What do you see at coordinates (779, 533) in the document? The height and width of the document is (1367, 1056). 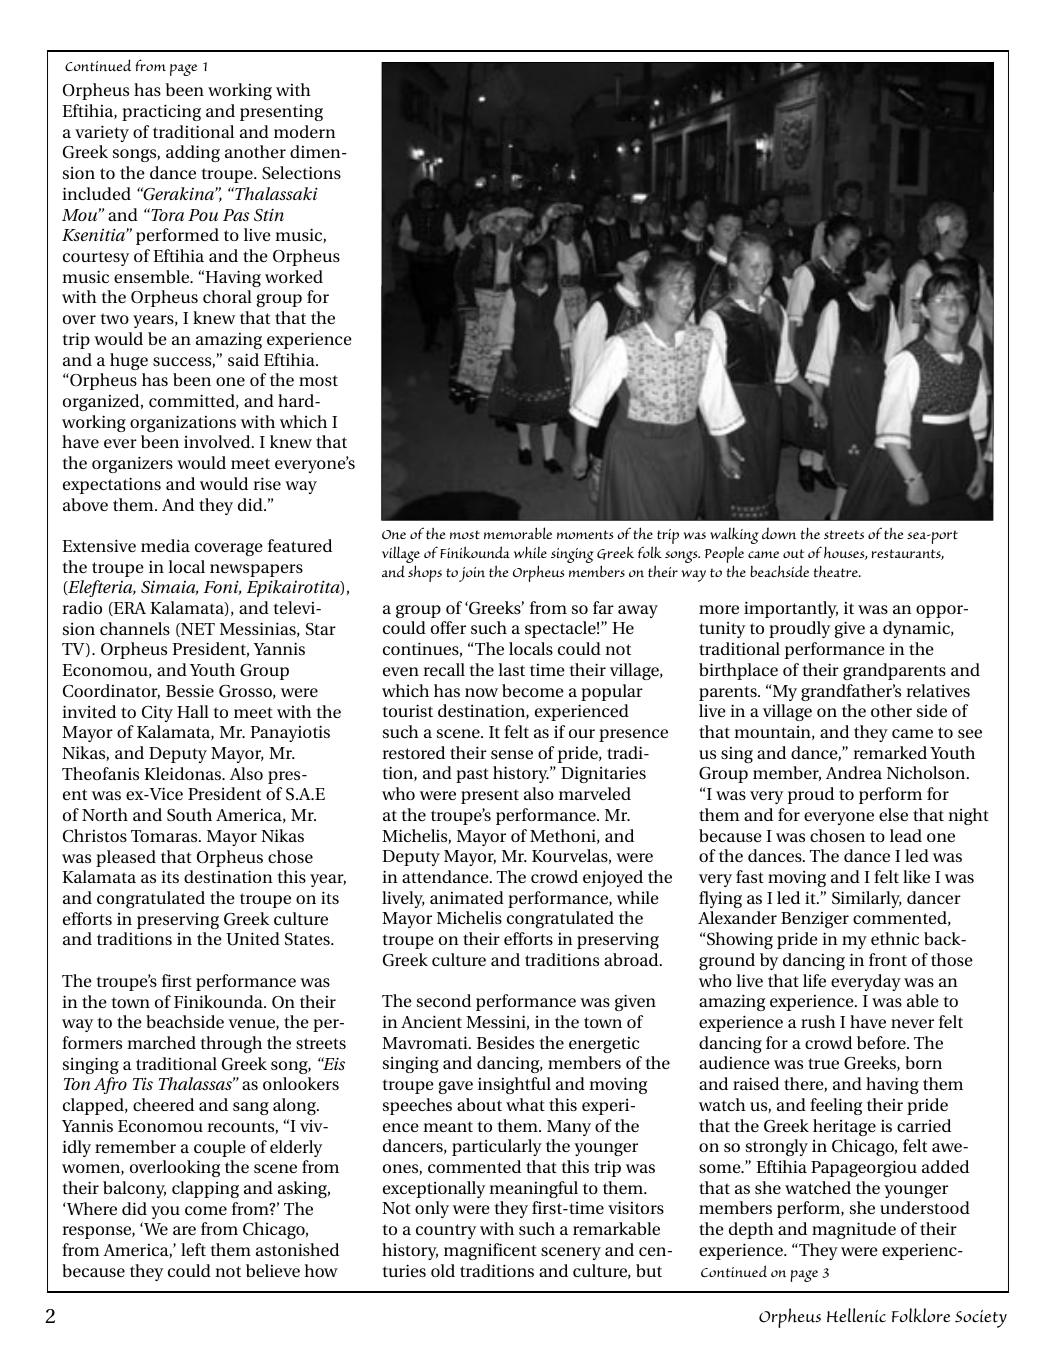 I see `down` at bounding box center [779, 533].
